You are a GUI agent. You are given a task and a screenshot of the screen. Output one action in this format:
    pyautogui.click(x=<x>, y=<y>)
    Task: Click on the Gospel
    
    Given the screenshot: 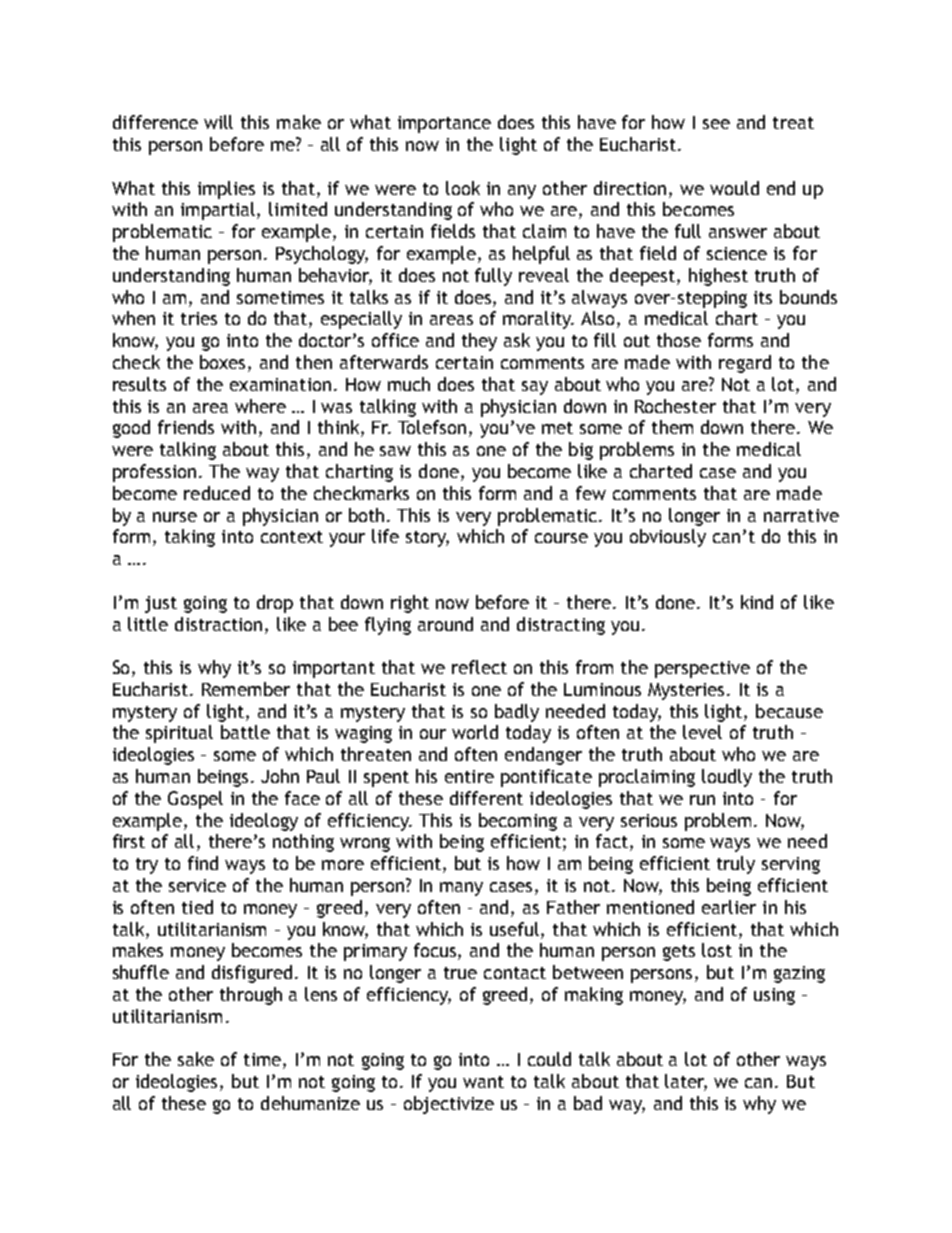 What is the action you would take?
    pyautogui.click(x=195, y=800)
